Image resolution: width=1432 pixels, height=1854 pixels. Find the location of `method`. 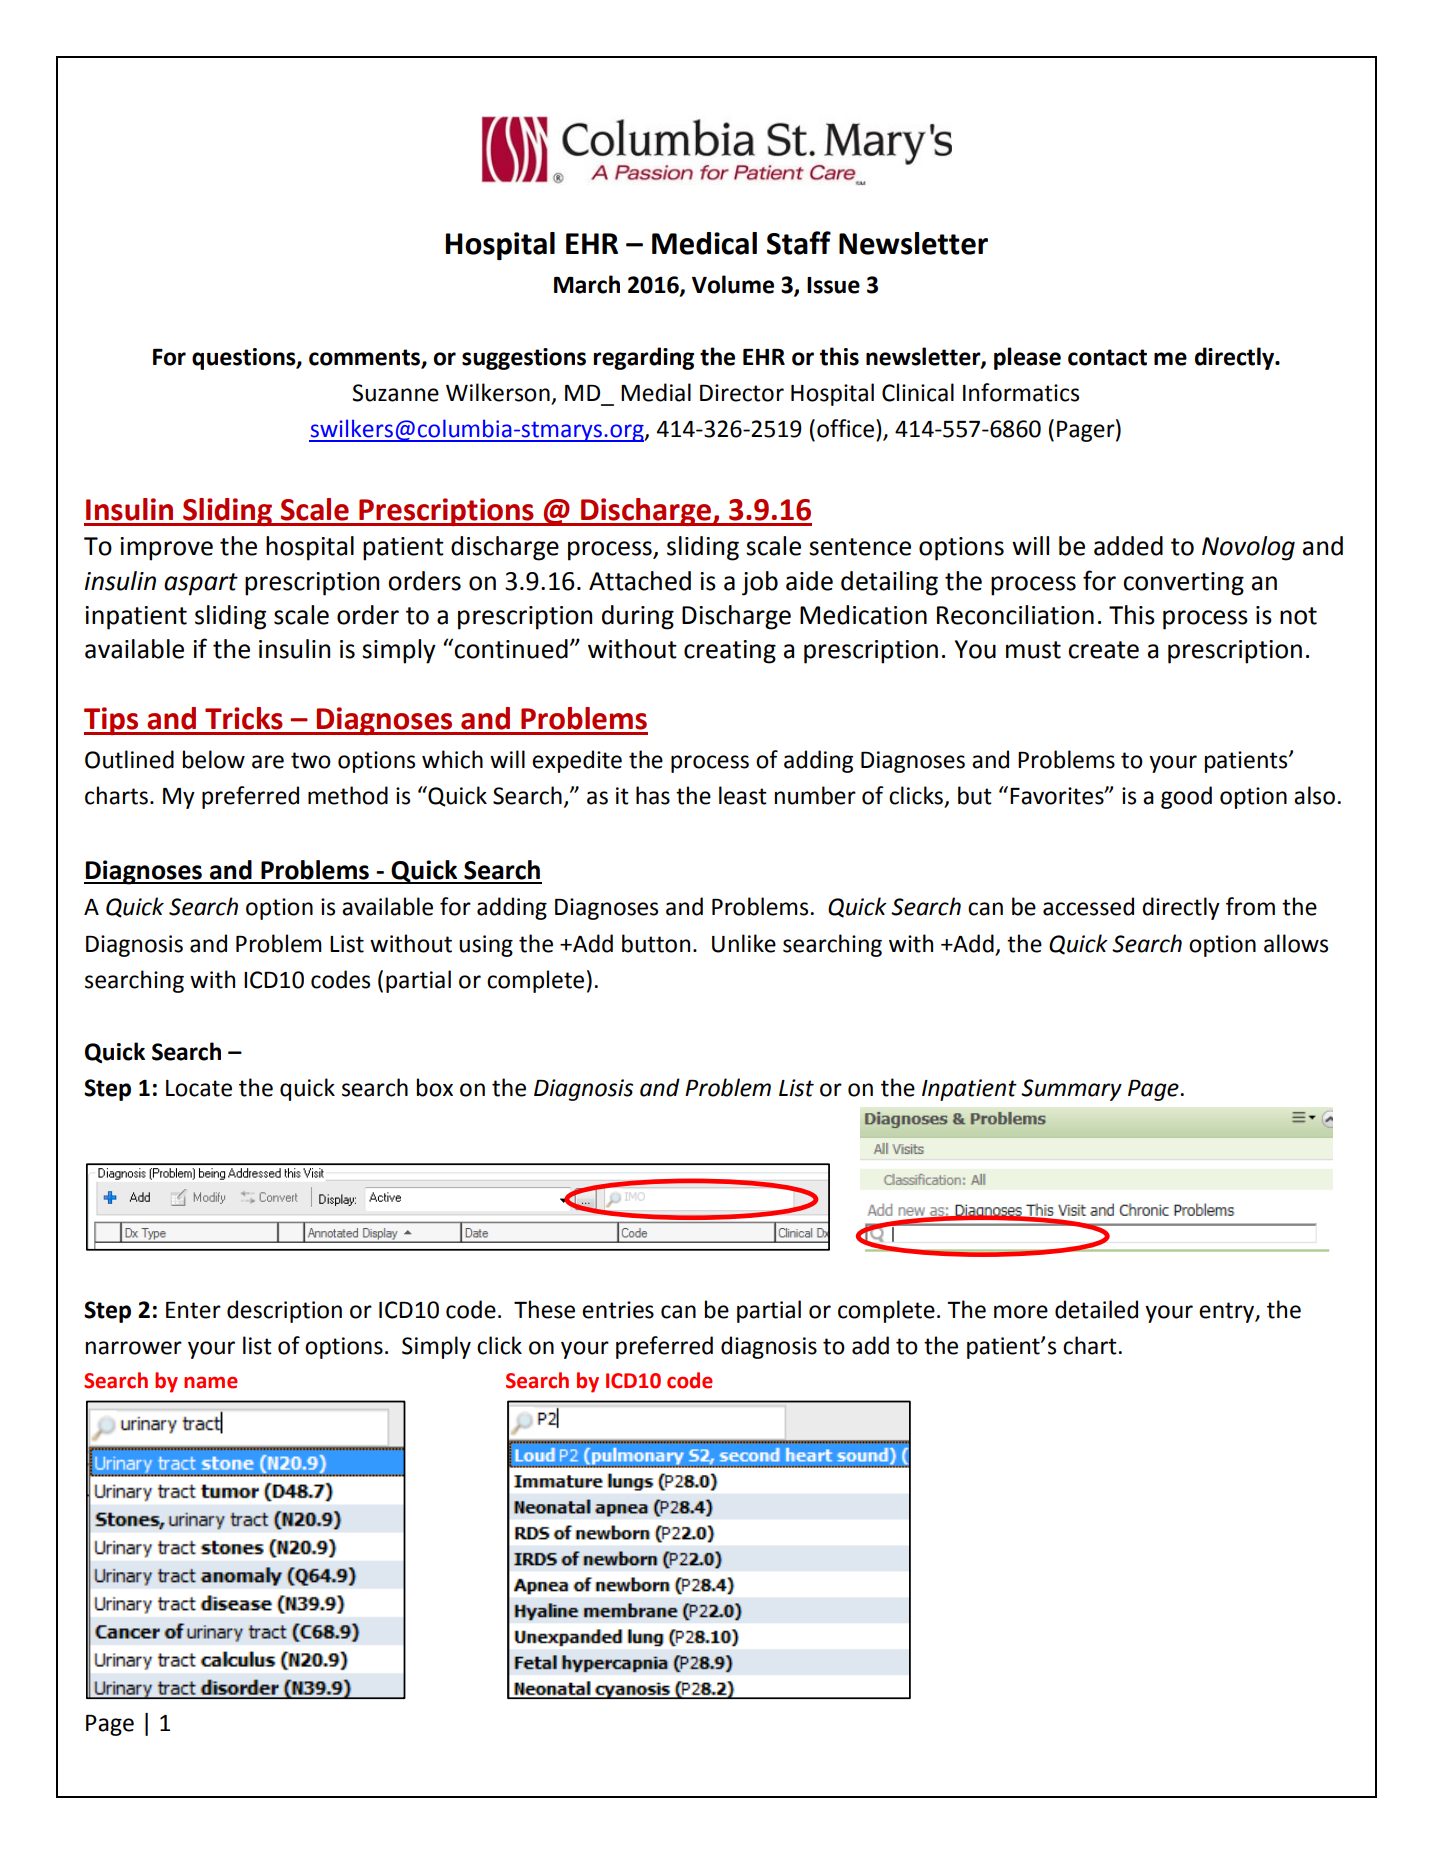

method is located at coordinates (348, 795).
